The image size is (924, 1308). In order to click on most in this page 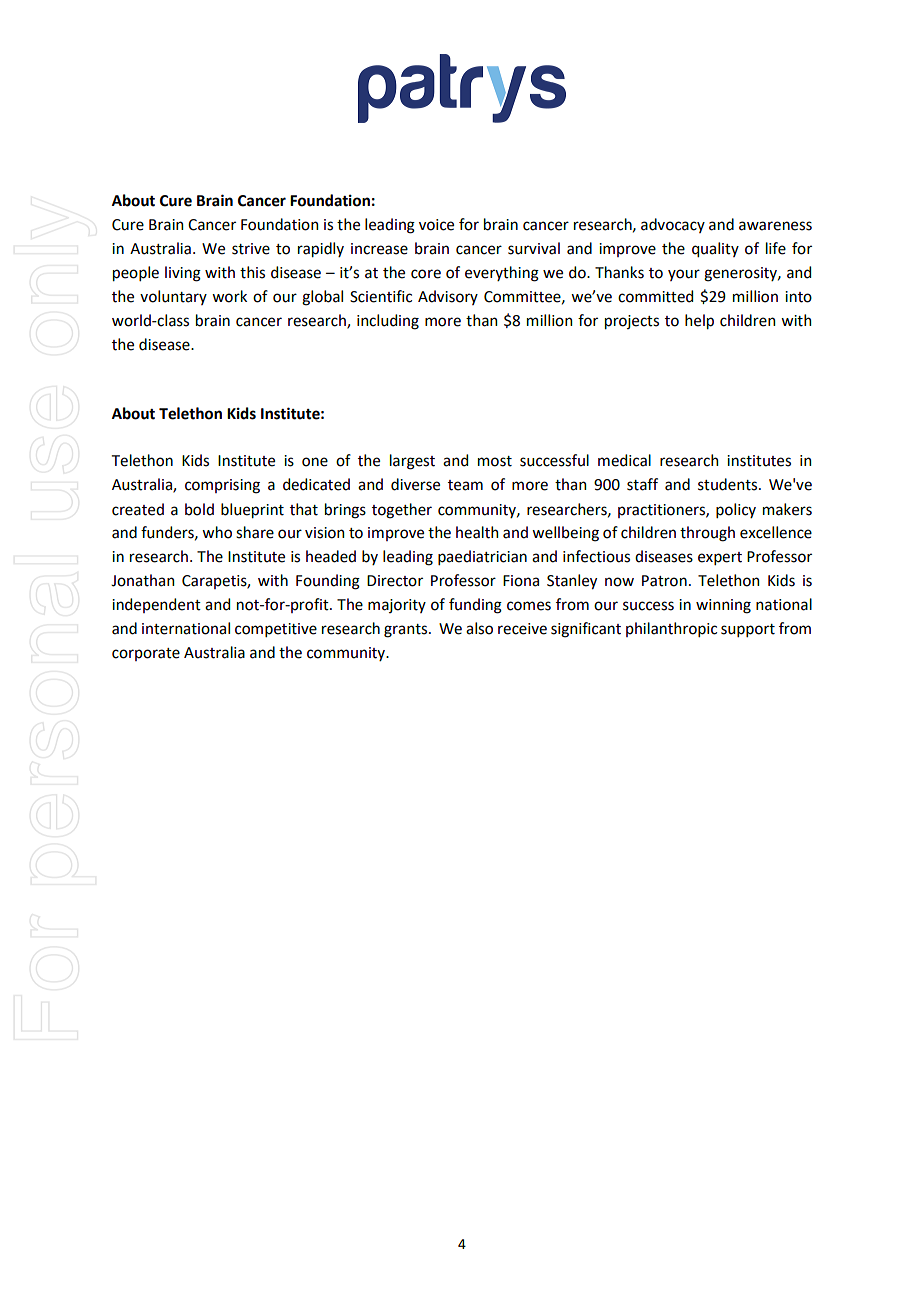, I will do `click(495, 461)`.
